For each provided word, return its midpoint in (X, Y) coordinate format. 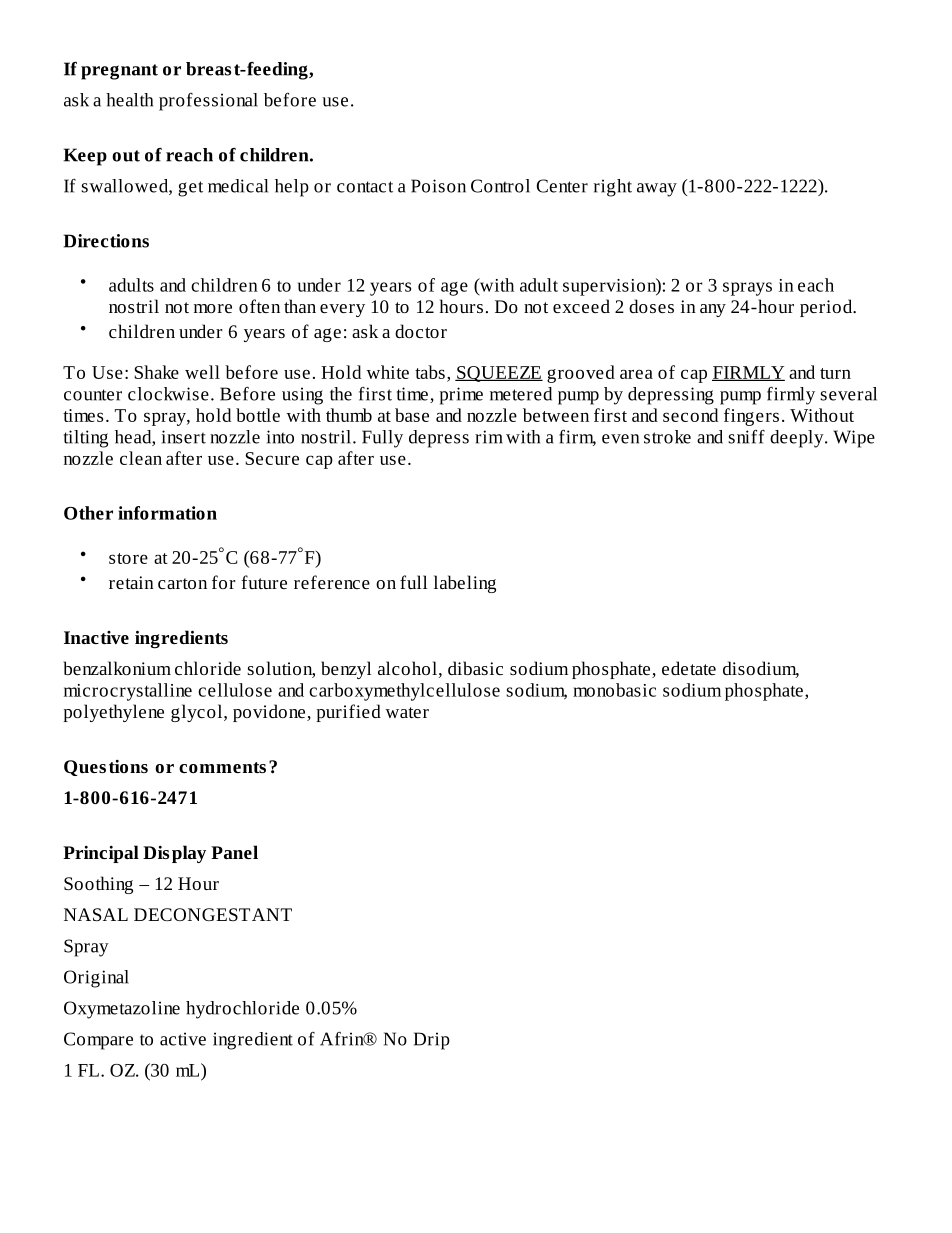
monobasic (614, 690)
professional (208, 102)
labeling (465, 584)
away (657, 190)
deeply (798, 439)
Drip (432, 1041)
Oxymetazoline (122, 1010)
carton (182, 583)
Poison (438, 186)
